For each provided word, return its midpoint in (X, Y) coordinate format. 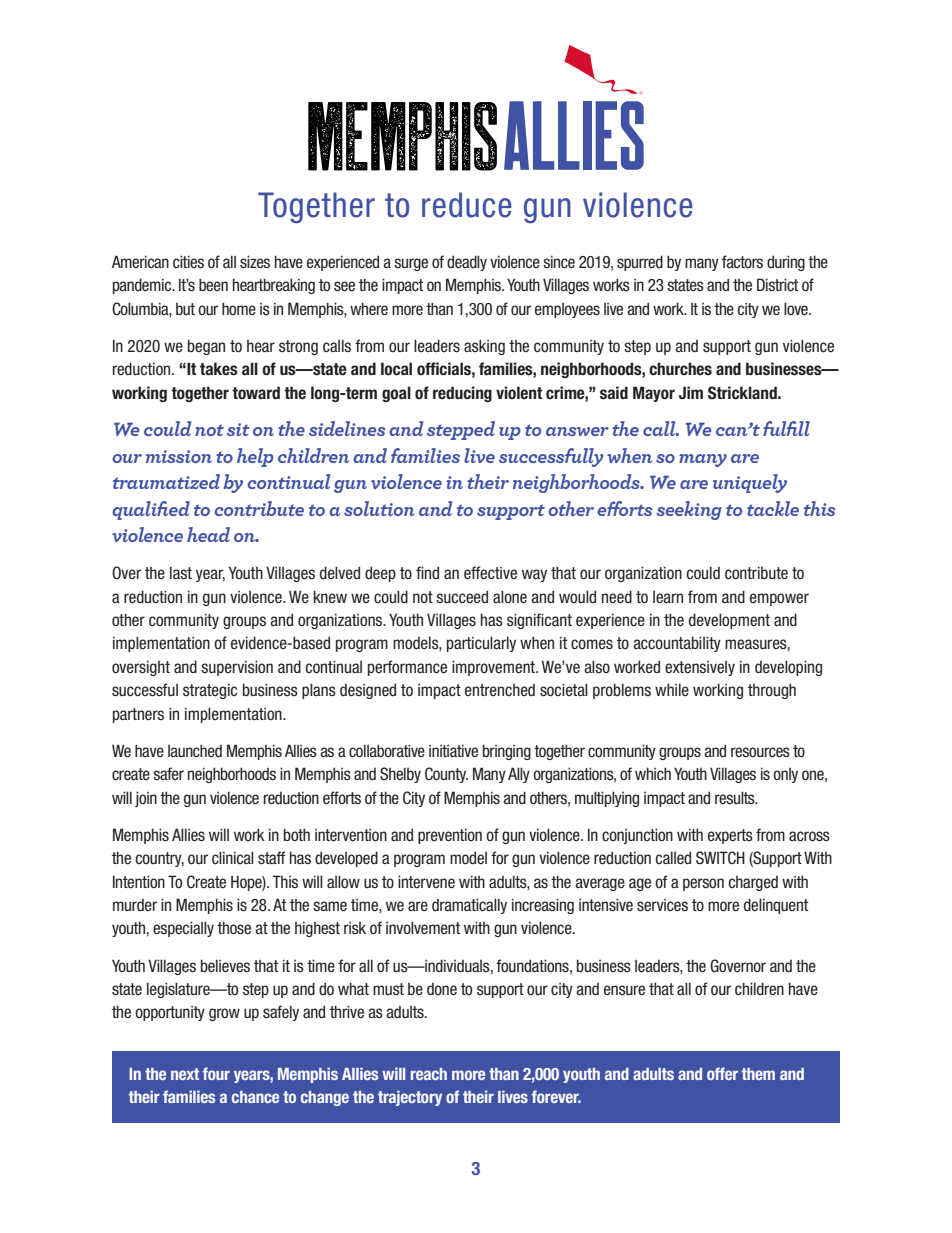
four (216, 1073)
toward (256, 393)
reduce (467, 205)
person (703, 884)
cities (188, 262)
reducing (462, 394)
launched (195, 751)
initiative (453, 751)
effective (490, 573)
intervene (426, 882)
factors (742, 261)
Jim (691, 393)
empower (779, 599)
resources (760, 752)
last (181, 572)
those (234, 928)
